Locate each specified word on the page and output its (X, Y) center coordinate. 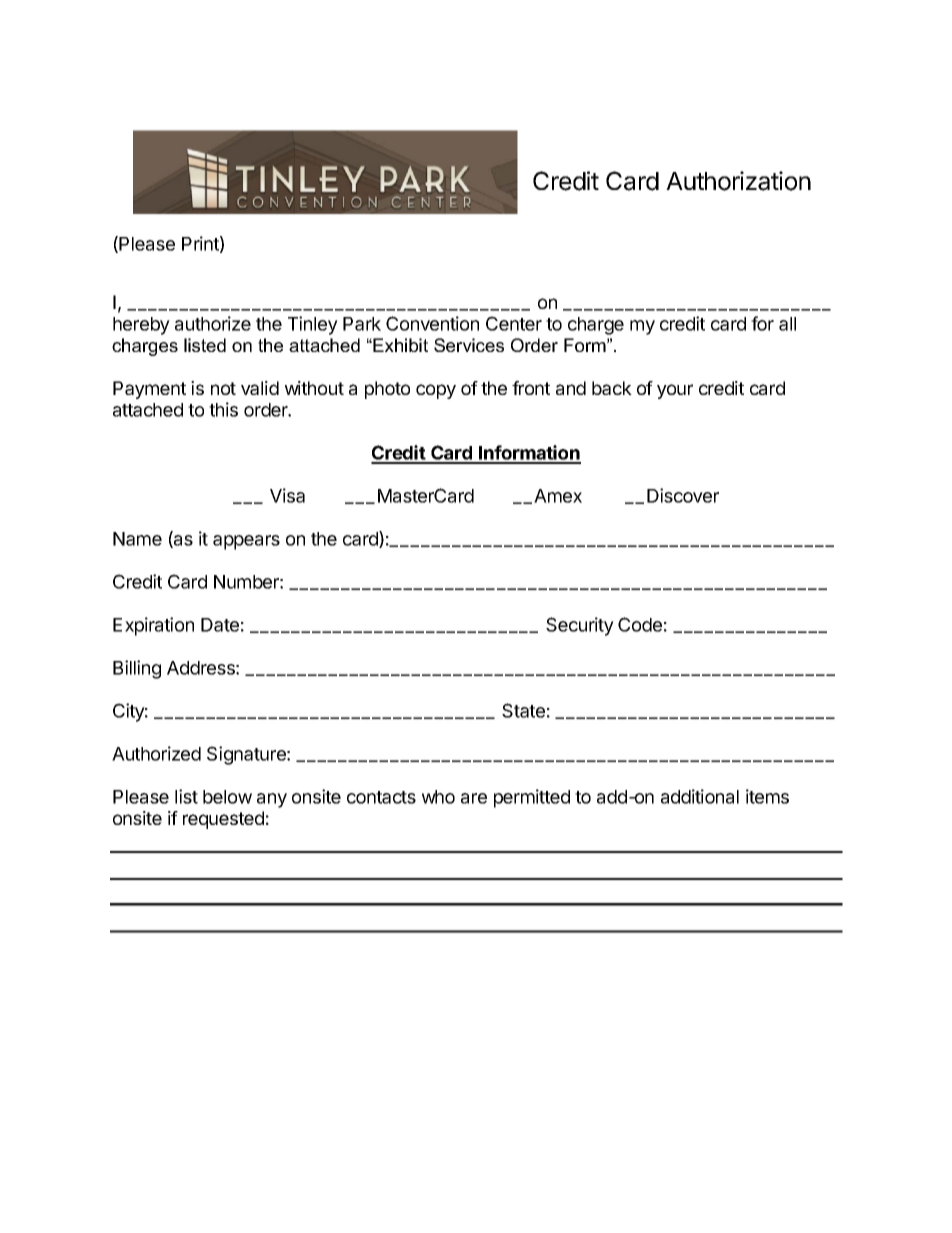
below (227, 797)
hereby (141, 326)
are (474, 798)
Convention (432, 323)
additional (700, 796)
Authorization (738, 181)
